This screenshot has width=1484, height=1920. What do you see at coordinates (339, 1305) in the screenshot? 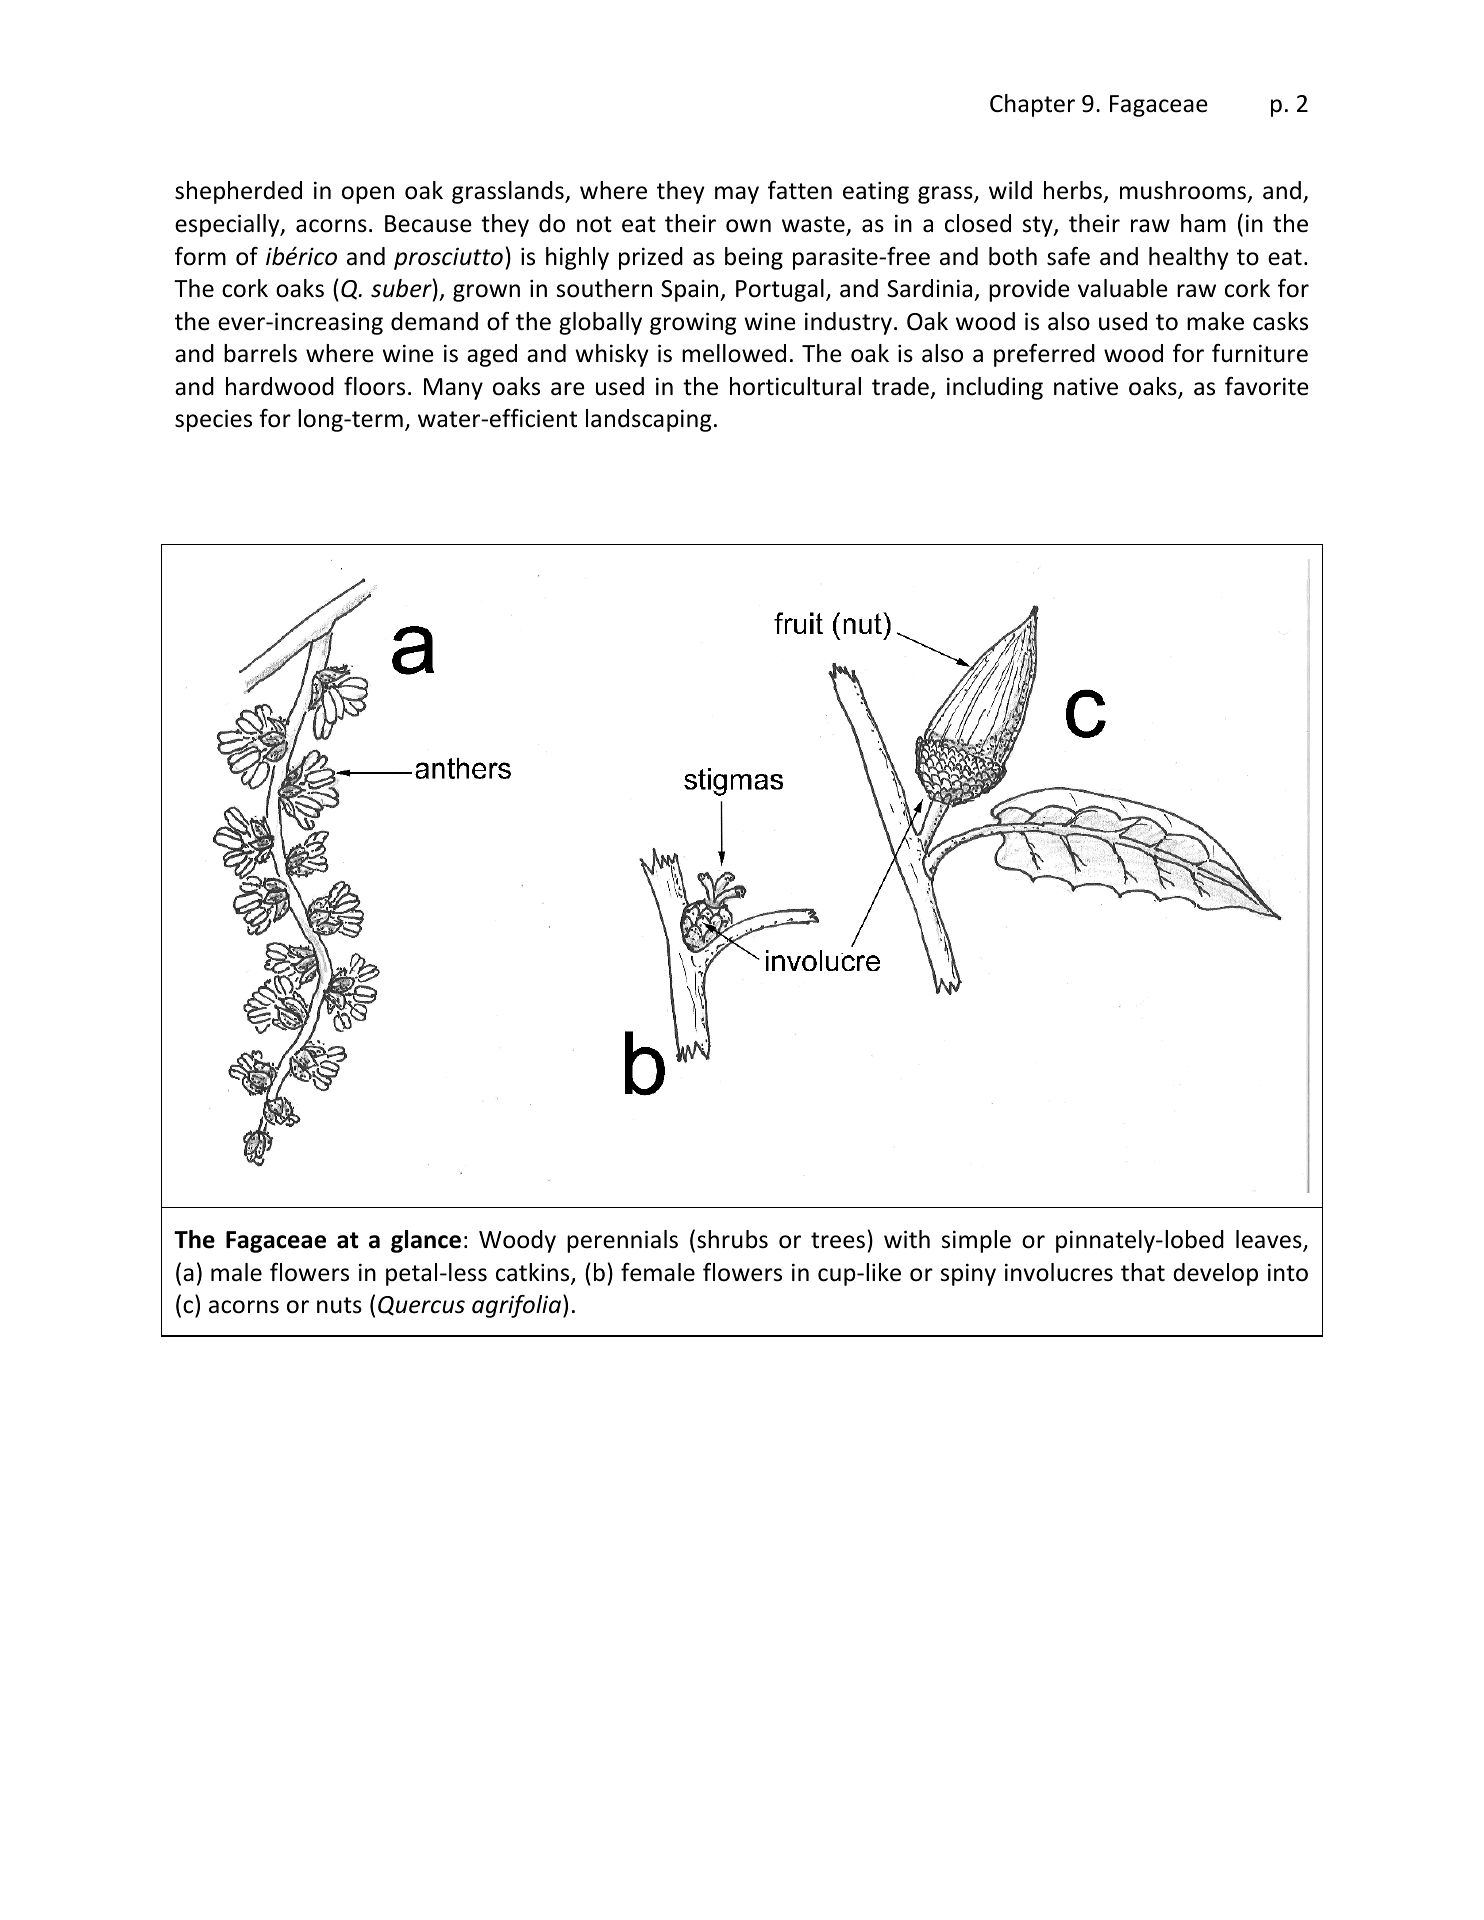
I see `nuts` at bounding box center [339, 1305].
